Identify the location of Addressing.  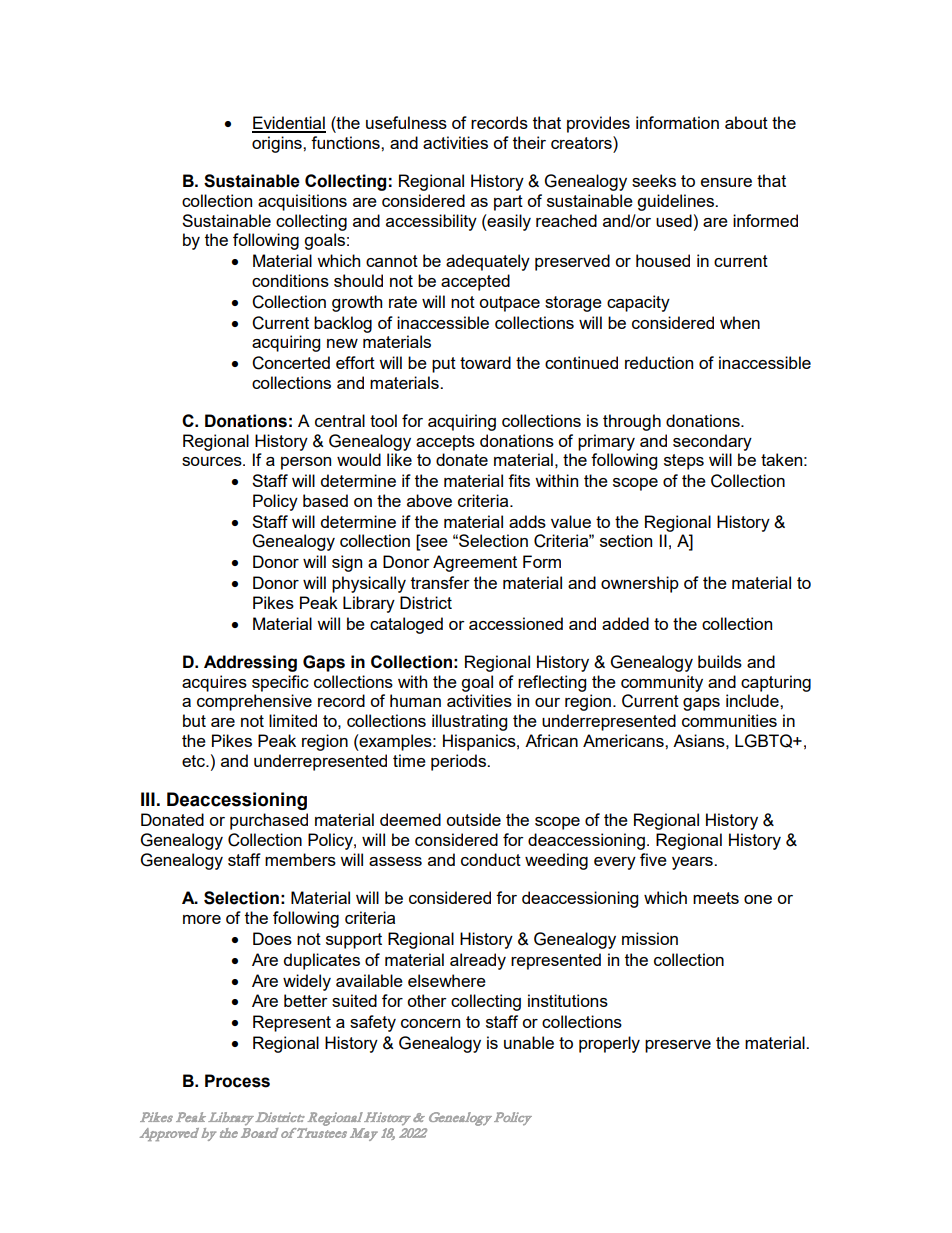
(250, 663).
